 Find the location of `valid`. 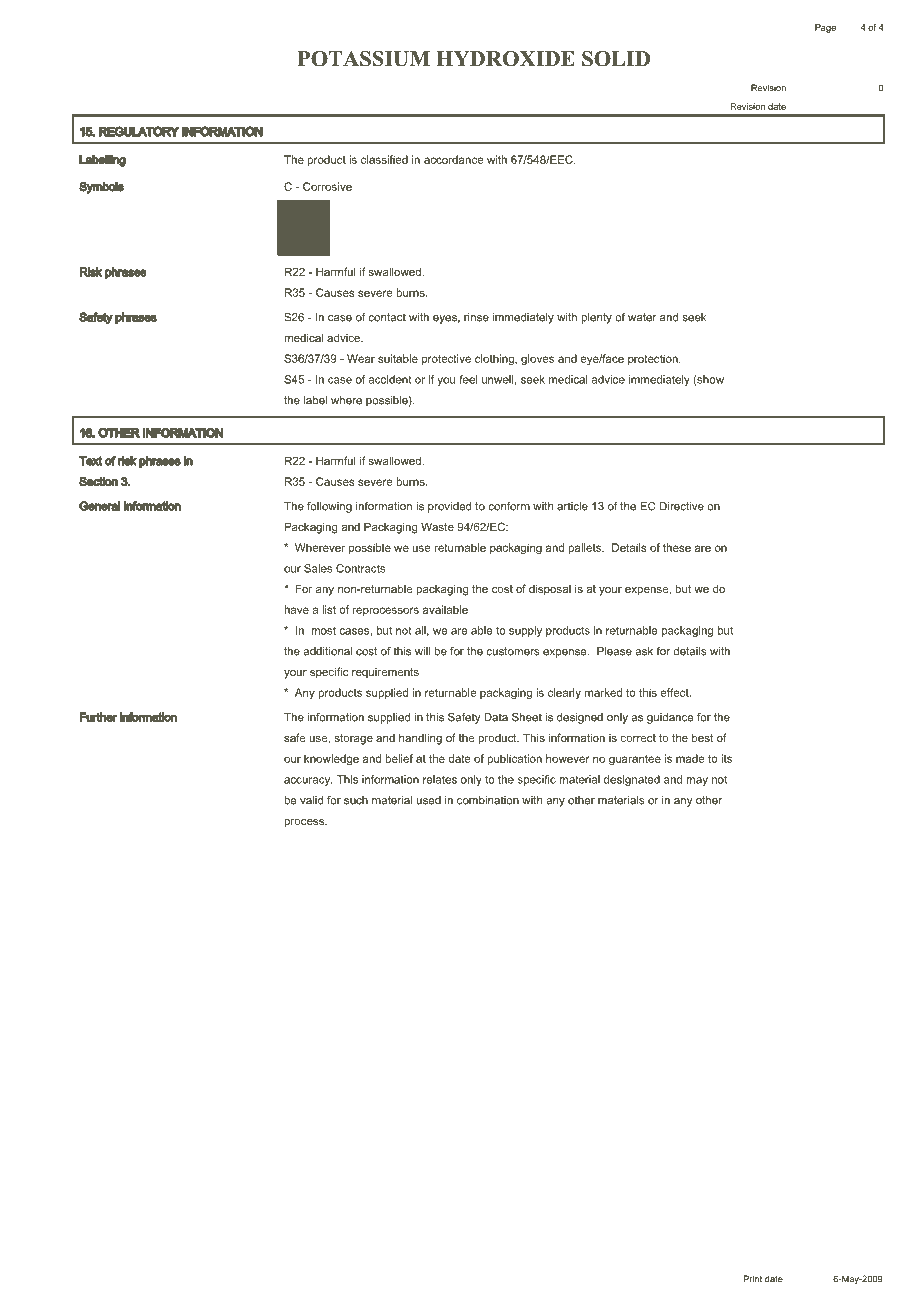

valid is located at coordinates (311, 800).
